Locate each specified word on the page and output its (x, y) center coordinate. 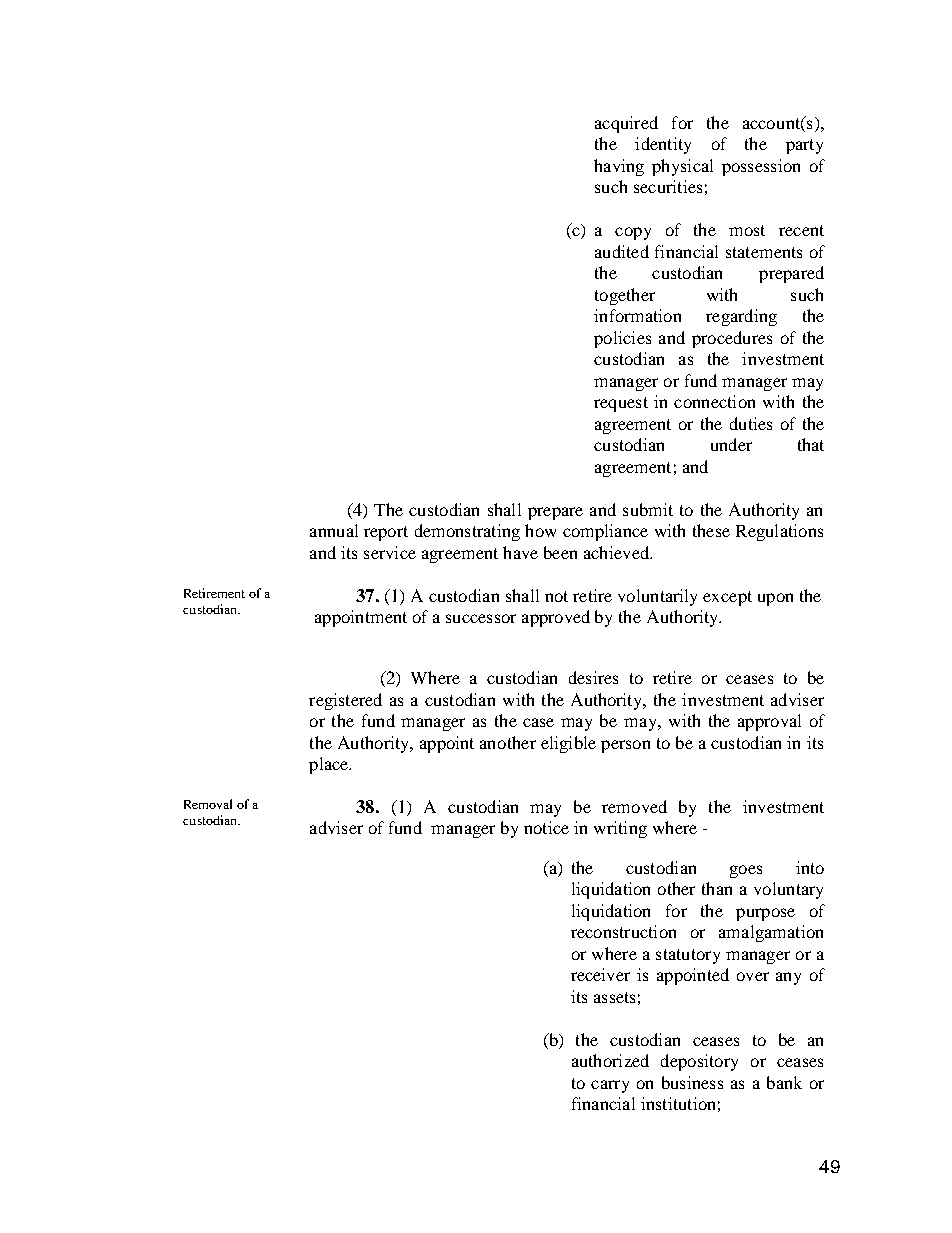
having (619, 167)
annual (334, 530)
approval (769, 722)
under (731, 444)
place (330, 765)
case (538, 722)
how (540, 530)
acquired (626, 124)
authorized (610, 1060)
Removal (208, 804)
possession (761, 167)
